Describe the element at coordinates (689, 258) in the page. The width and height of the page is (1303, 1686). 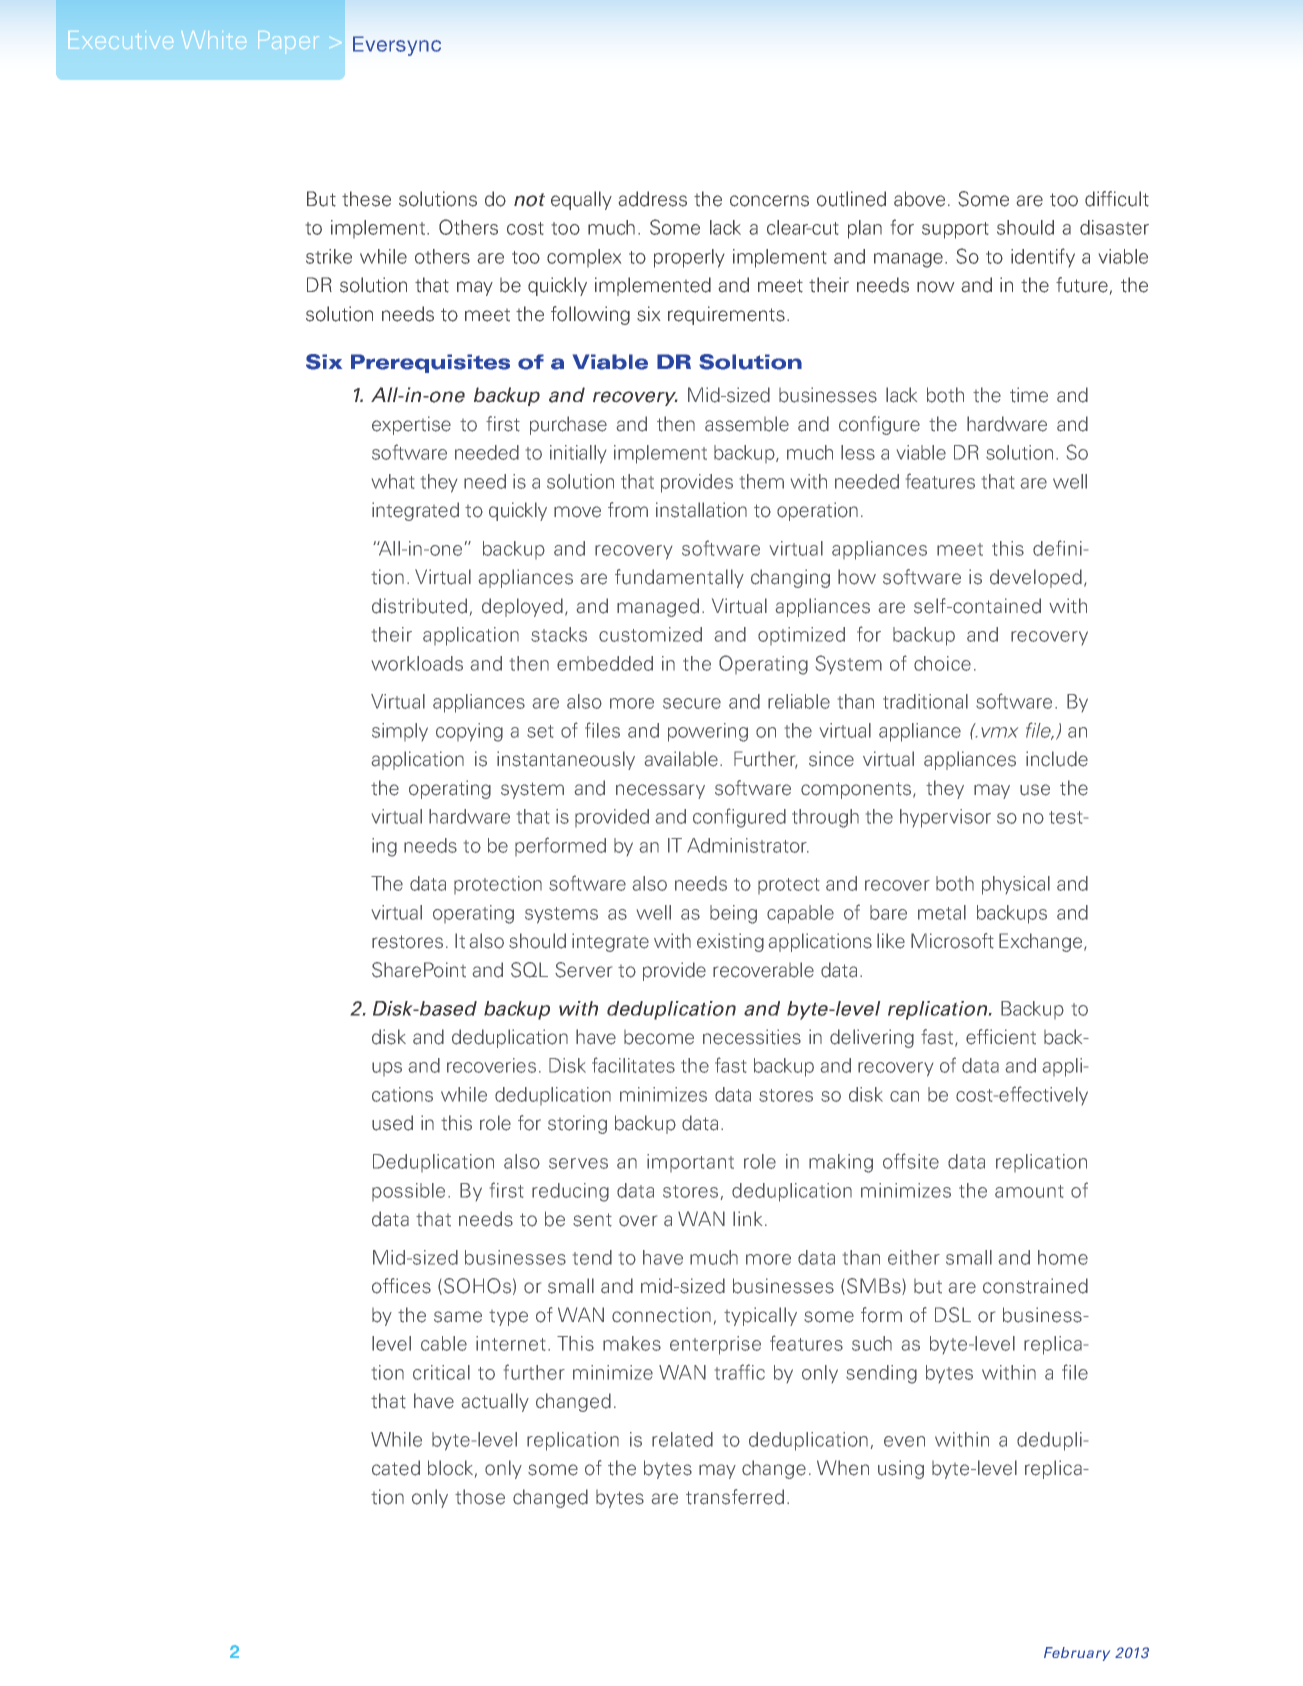
I see `properly` at that location.
